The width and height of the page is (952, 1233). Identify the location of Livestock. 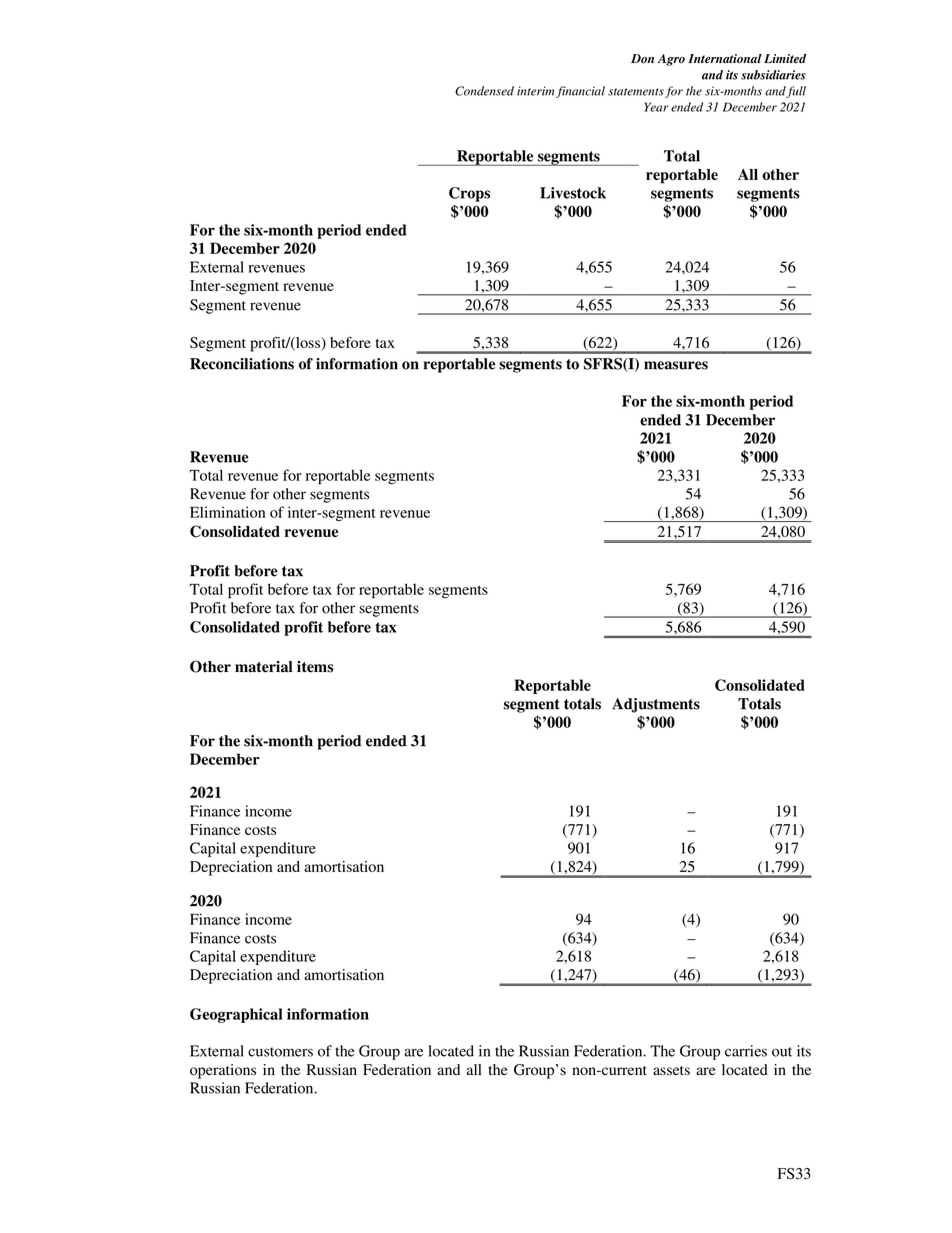
(573, 193).
